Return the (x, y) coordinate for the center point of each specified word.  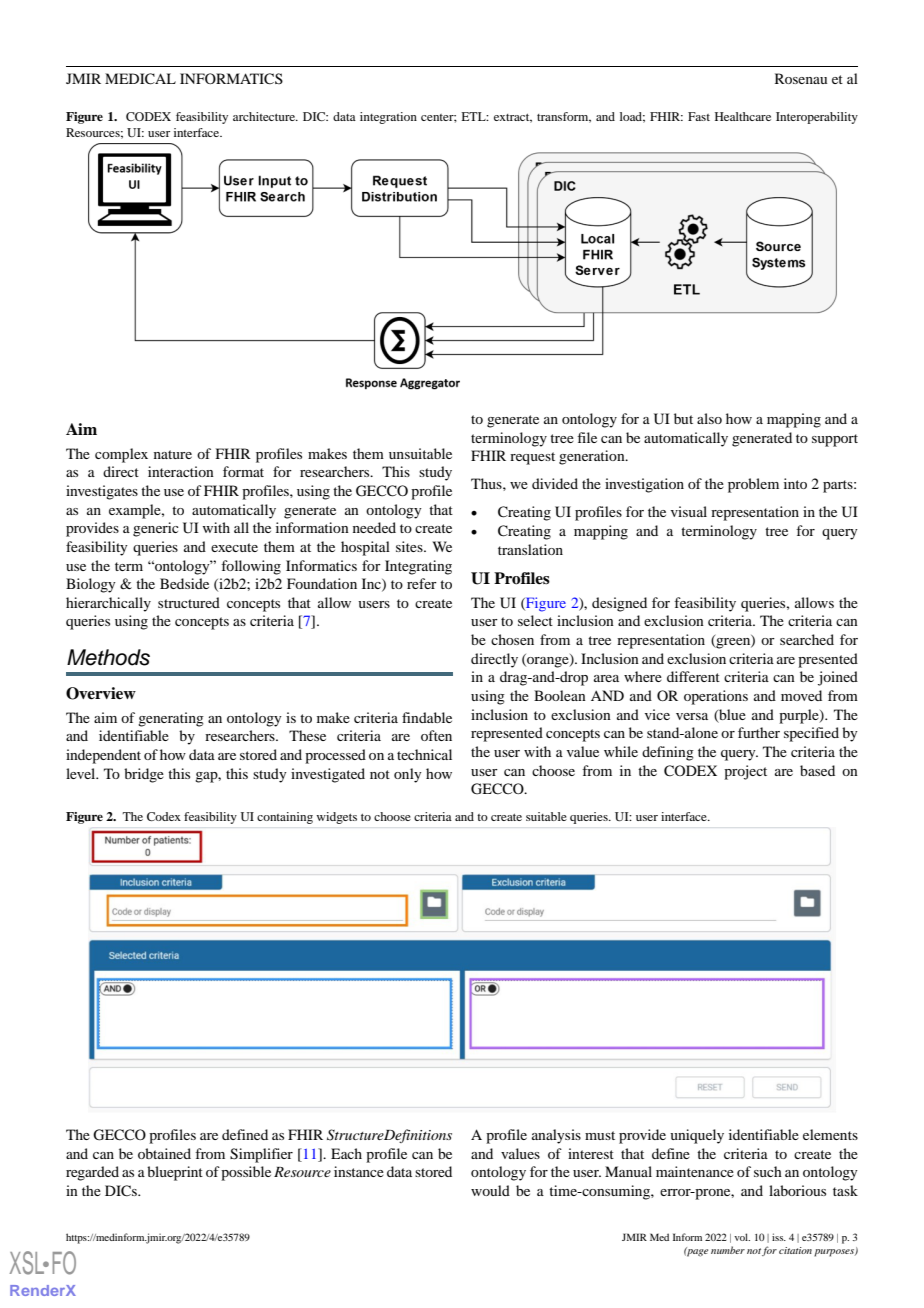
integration (388, 118)
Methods (108, 657)
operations (716, 697)
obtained (164, 1153)
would (490, 1190)
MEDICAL (140, 79)
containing (285, 818)
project (745, 772)
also (709, 418)
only (408, 775)
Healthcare (743, 116)
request (532, 458)
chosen (512, 639)
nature (173, 454)
